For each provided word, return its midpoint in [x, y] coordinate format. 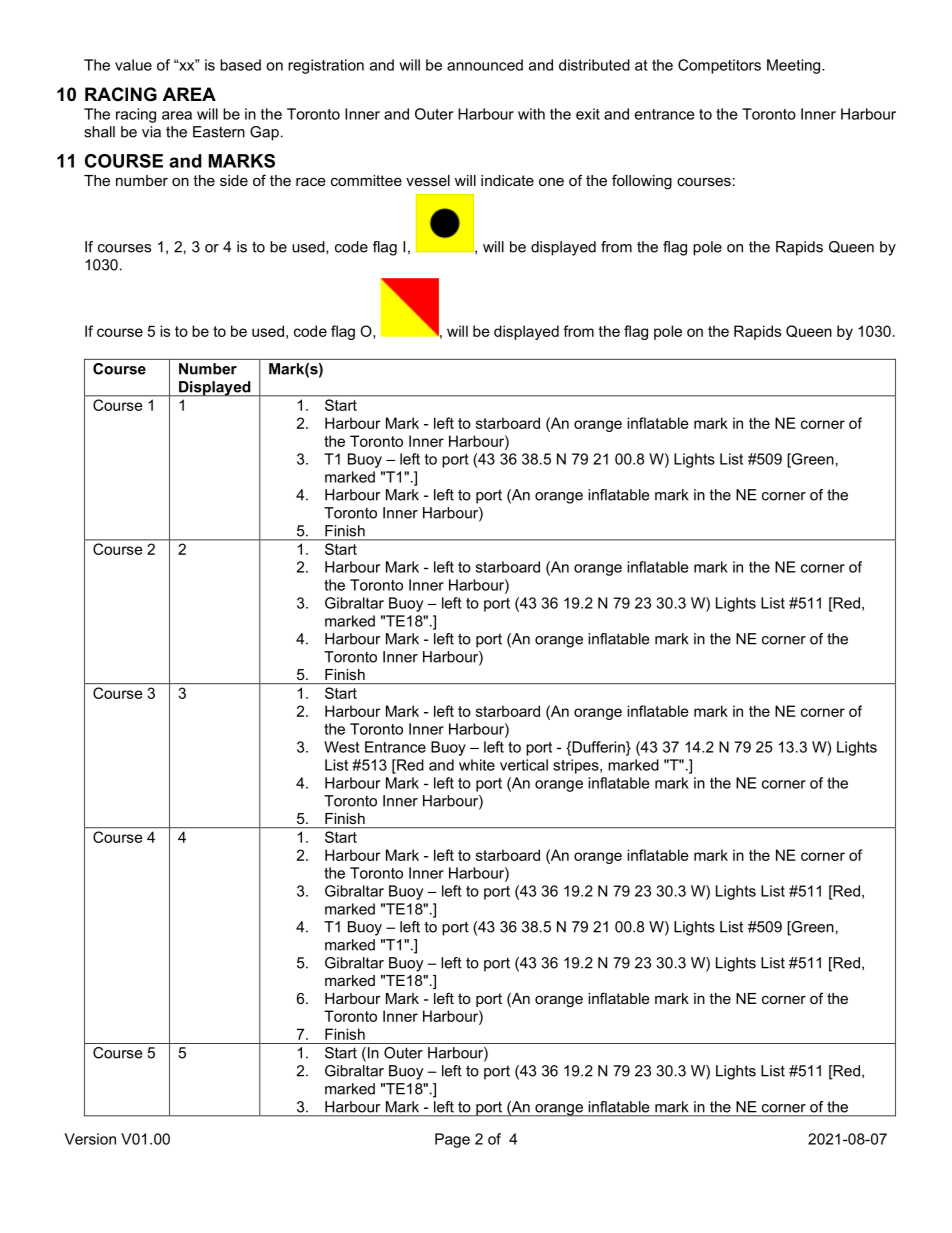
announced [485, 65]
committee [366, 180]
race [311, 181]
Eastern [219, 132]
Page [452, 1140]
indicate [507, 180]
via [151, 132]
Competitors [719, 66]
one [551, 182]
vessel [428, 180]
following [642, 182]
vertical [524, 765]
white [477, 765]
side [234, 180]
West [342, 747]
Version [90, 1139]
